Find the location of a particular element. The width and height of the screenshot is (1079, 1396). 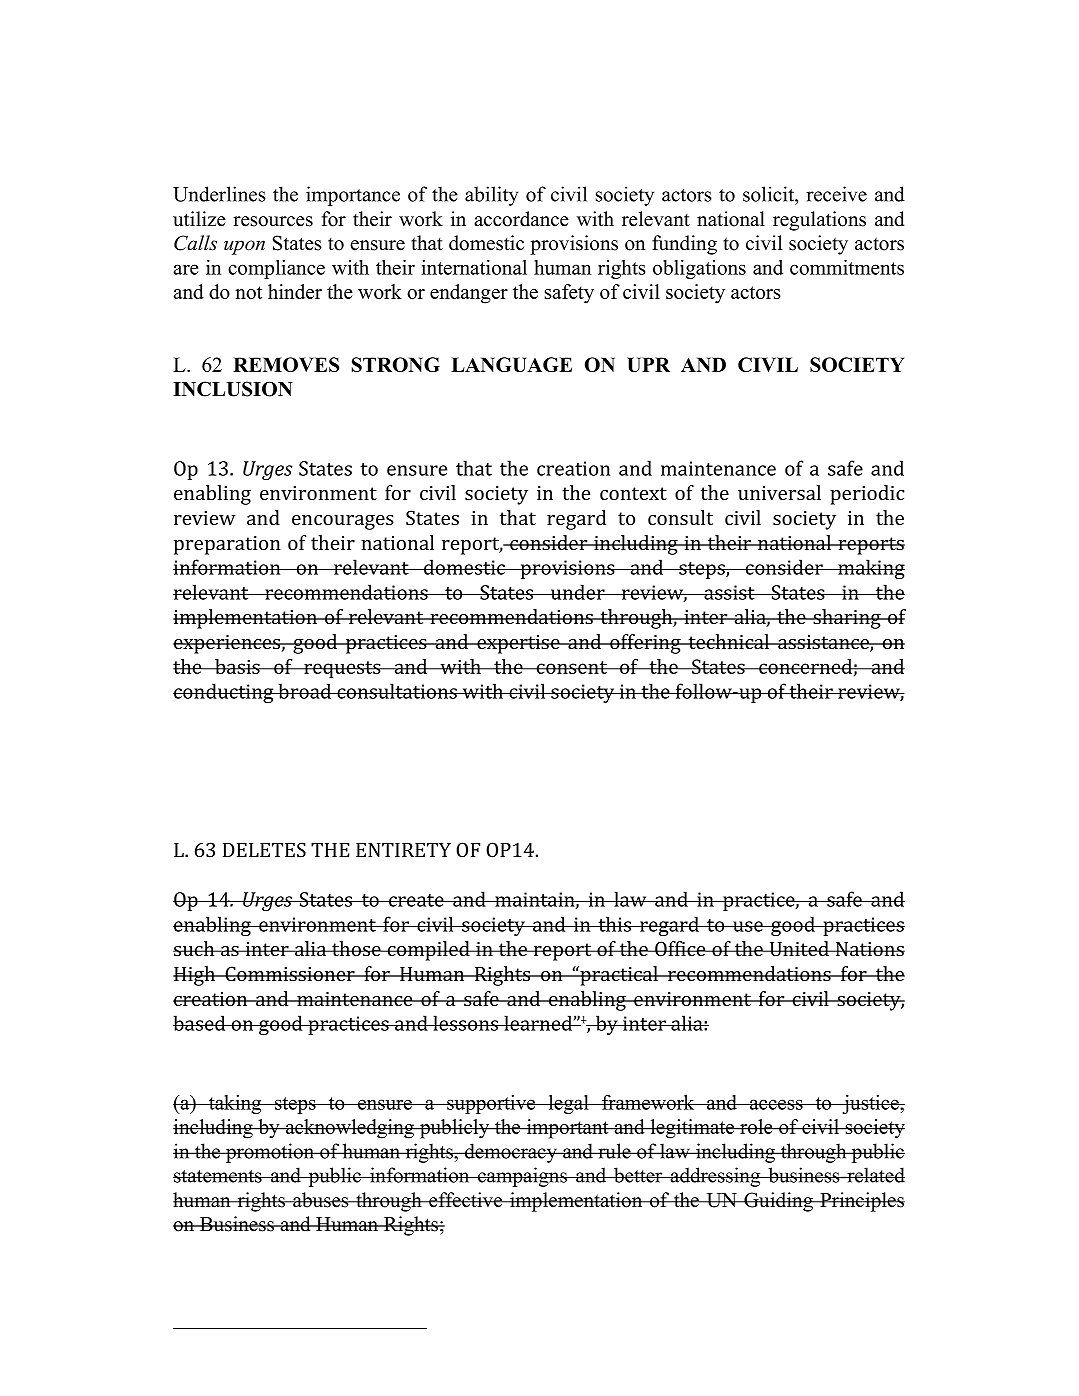

universal is located at coordinates (779, 492).
